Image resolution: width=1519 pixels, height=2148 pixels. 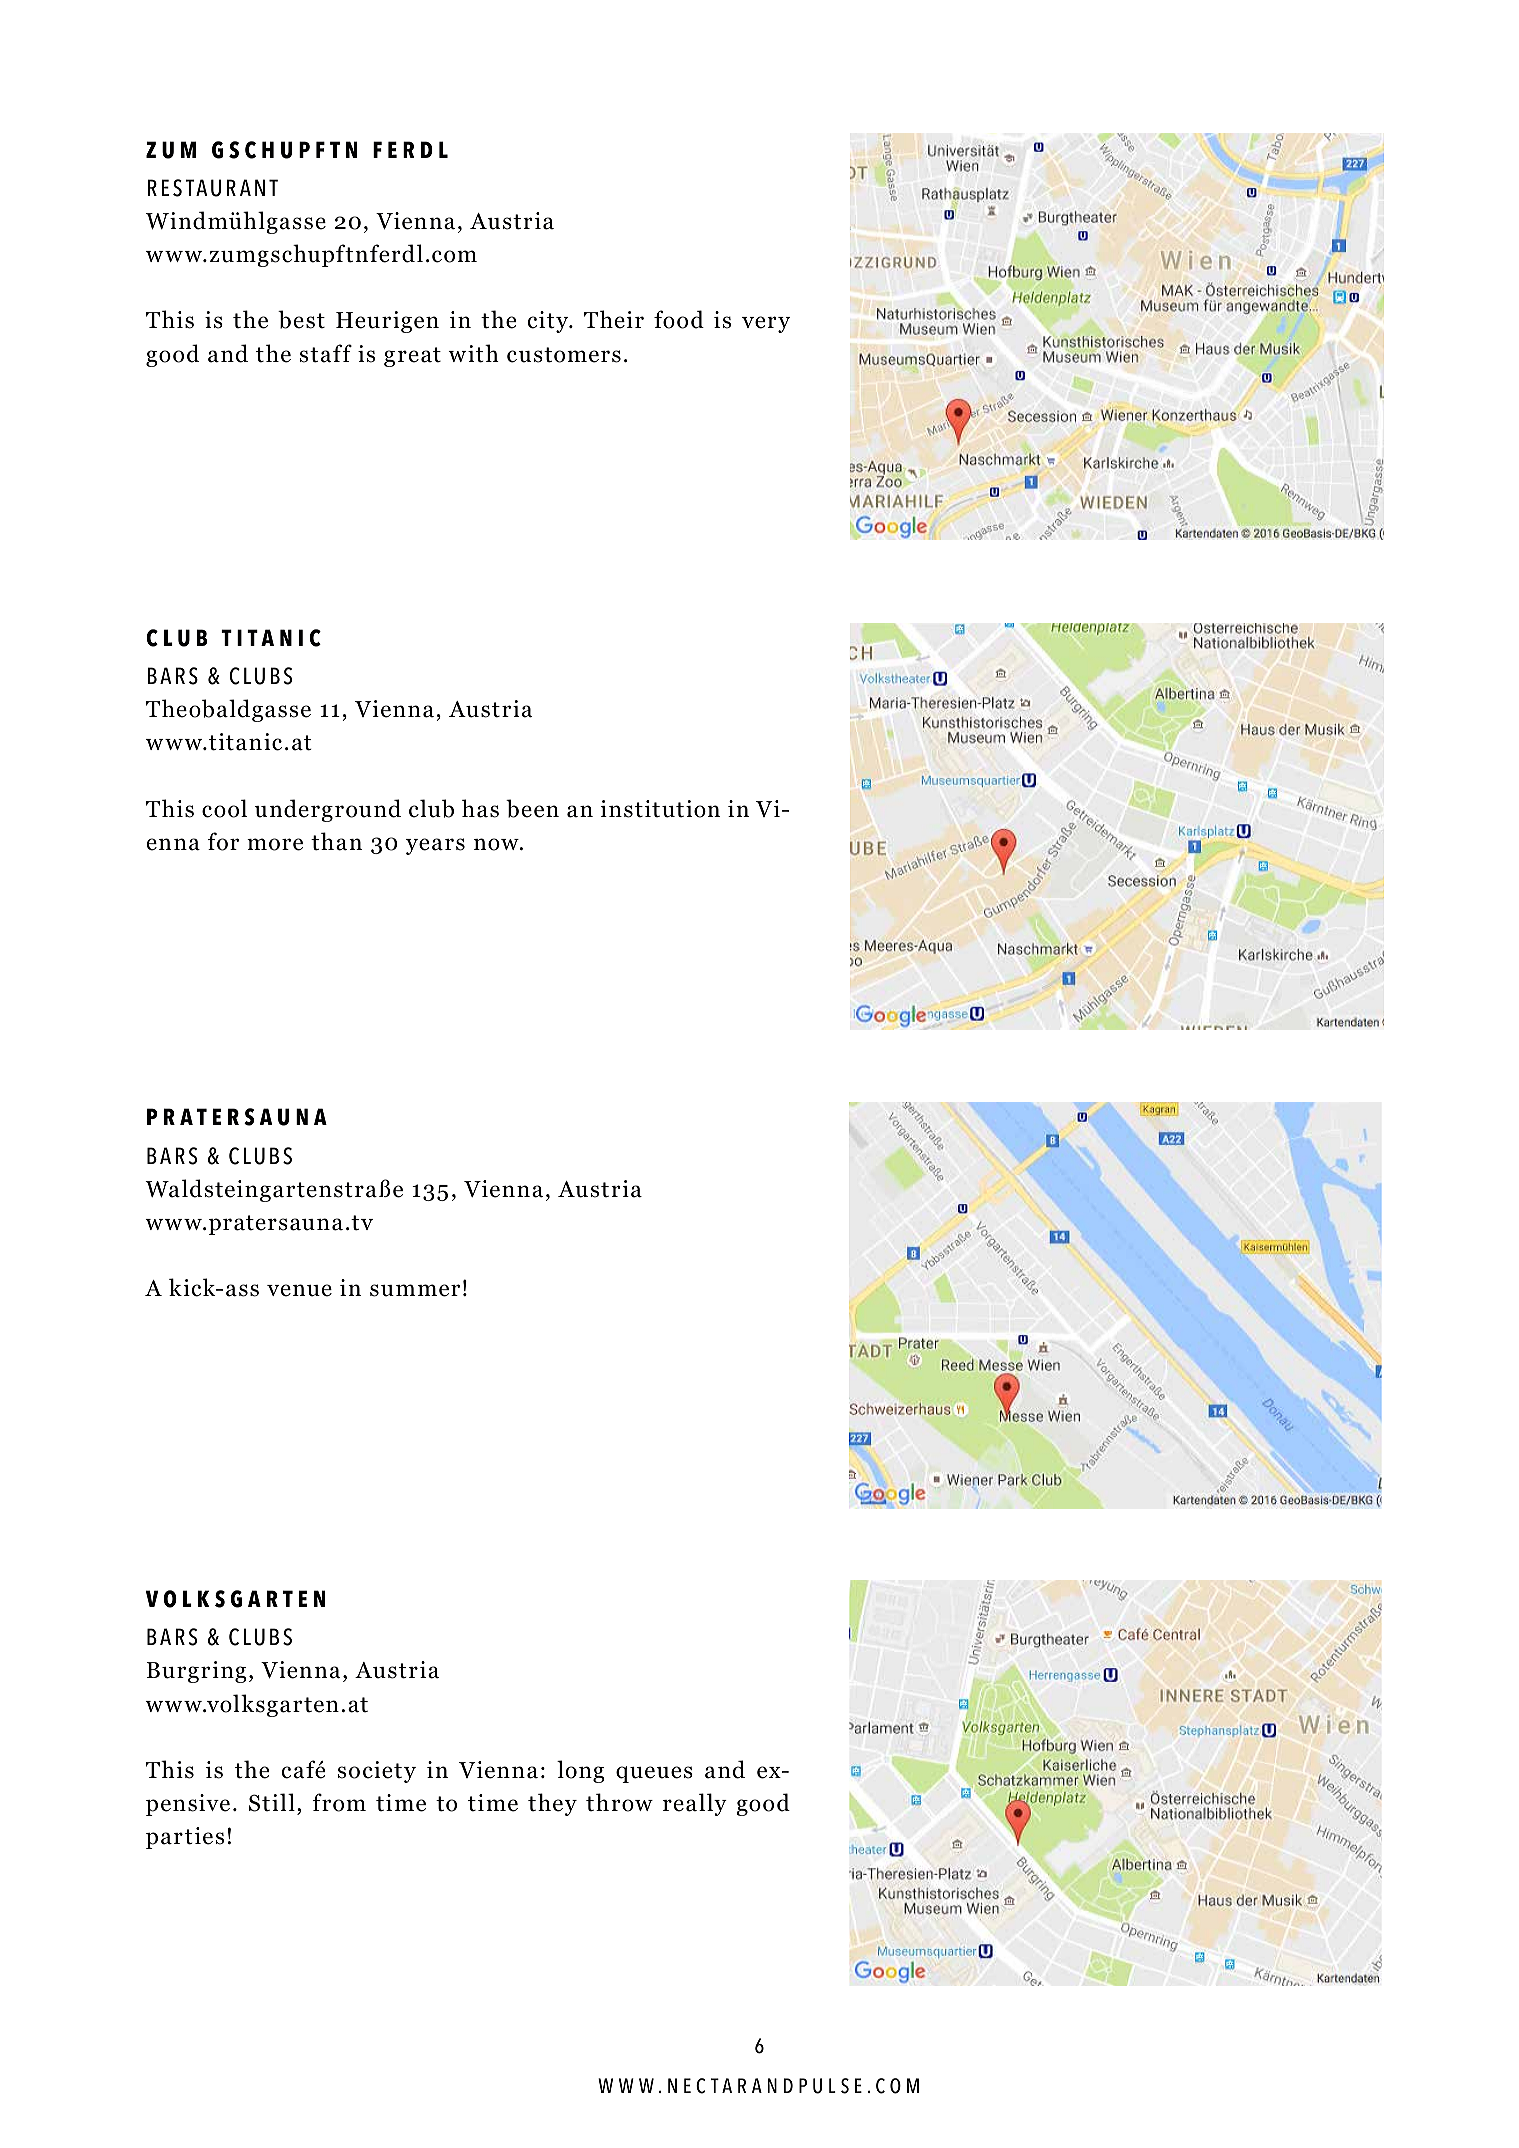 What do you see at coordinates (679, 319) in the document?
I see `food` at bounding box center [679, 319].
